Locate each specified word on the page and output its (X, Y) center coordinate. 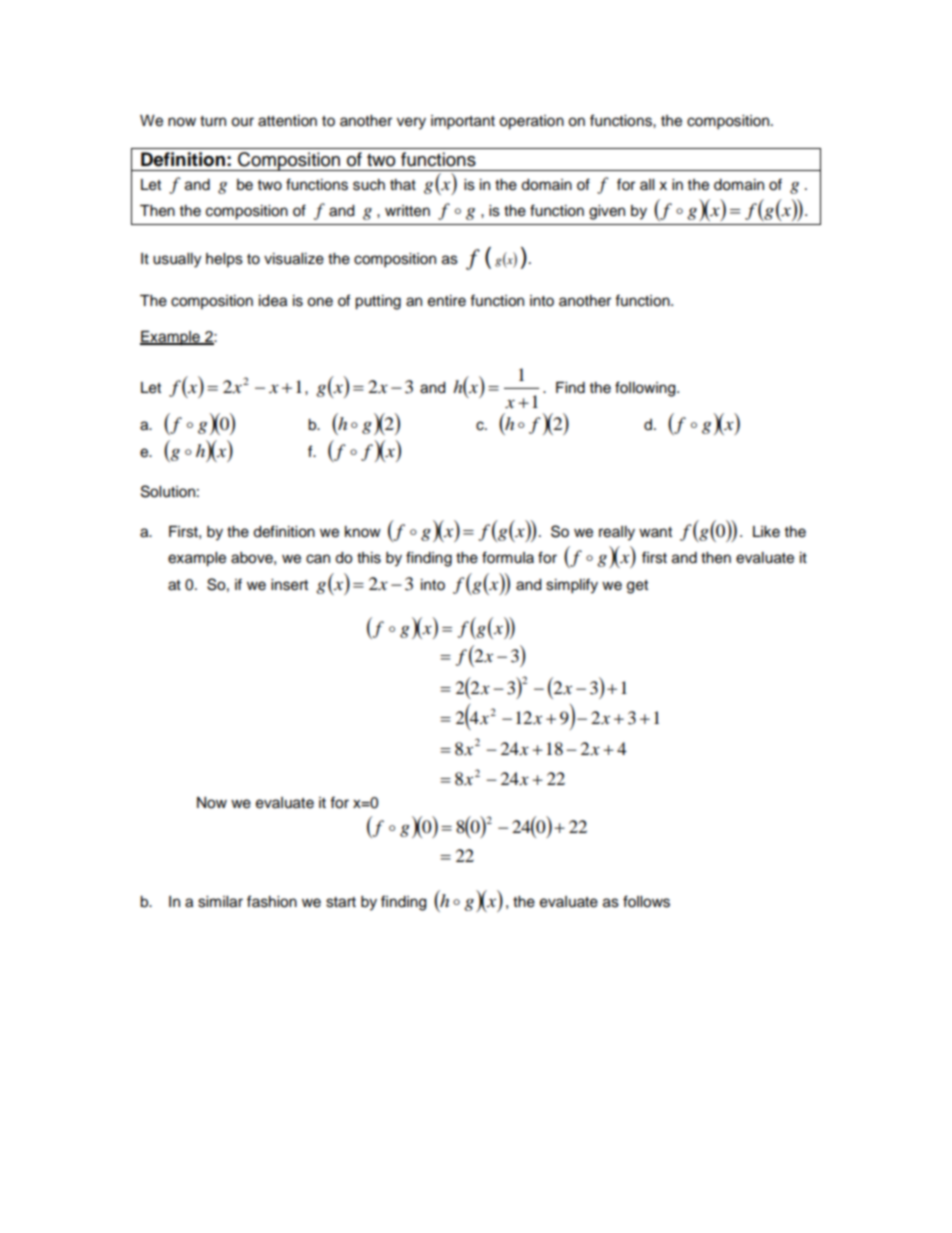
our (242, 122)
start (341, 902)
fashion (272, 901)
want (655, 532)
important (463, 122)
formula (508, 557)
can (318, 559)
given (607, 212)
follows (646, 901)
